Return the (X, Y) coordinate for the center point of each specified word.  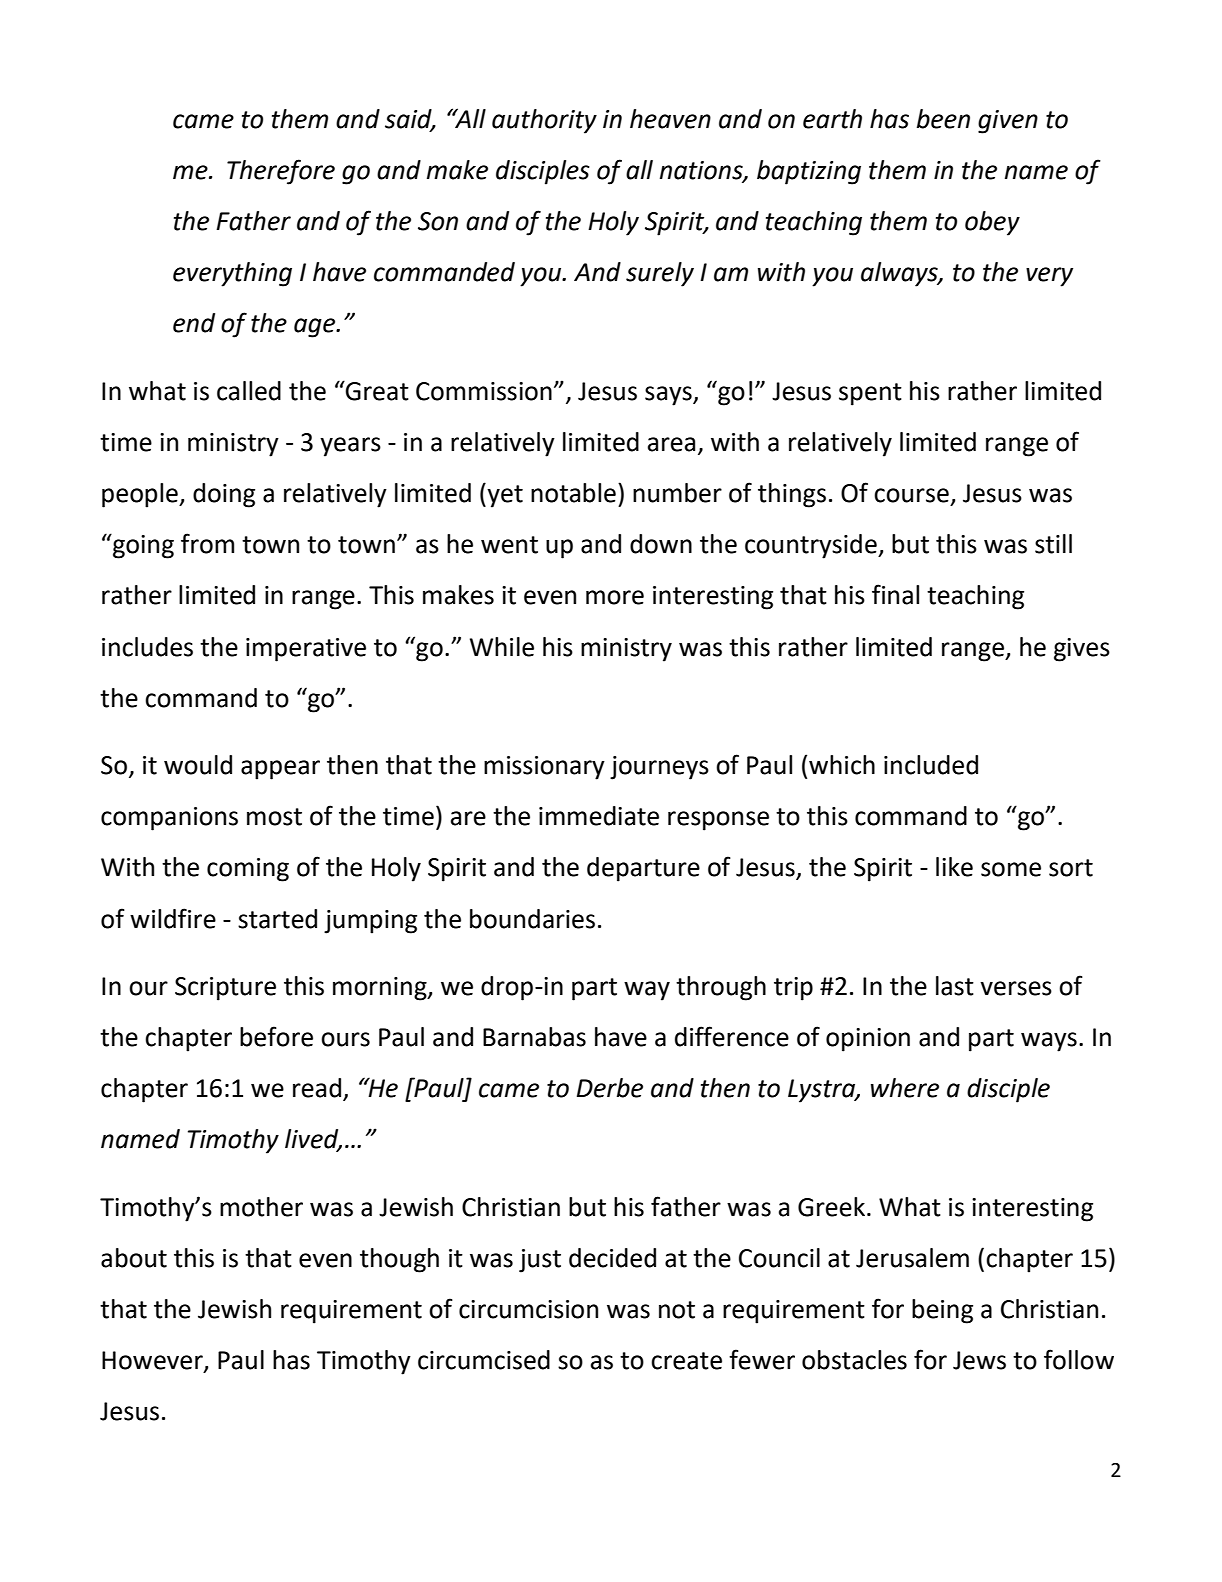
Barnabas (534, 1037)
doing (224, 495)
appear (280, 770)
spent (870, 394)
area (671, 444)
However (153, 1361)
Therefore (281, 172)
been (943, 119)
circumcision (528, 1309)
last (955, 986)
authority (544, 121)
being (942, 1311)
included (931, 765)
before (276, 1036)
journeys (659, 768)
